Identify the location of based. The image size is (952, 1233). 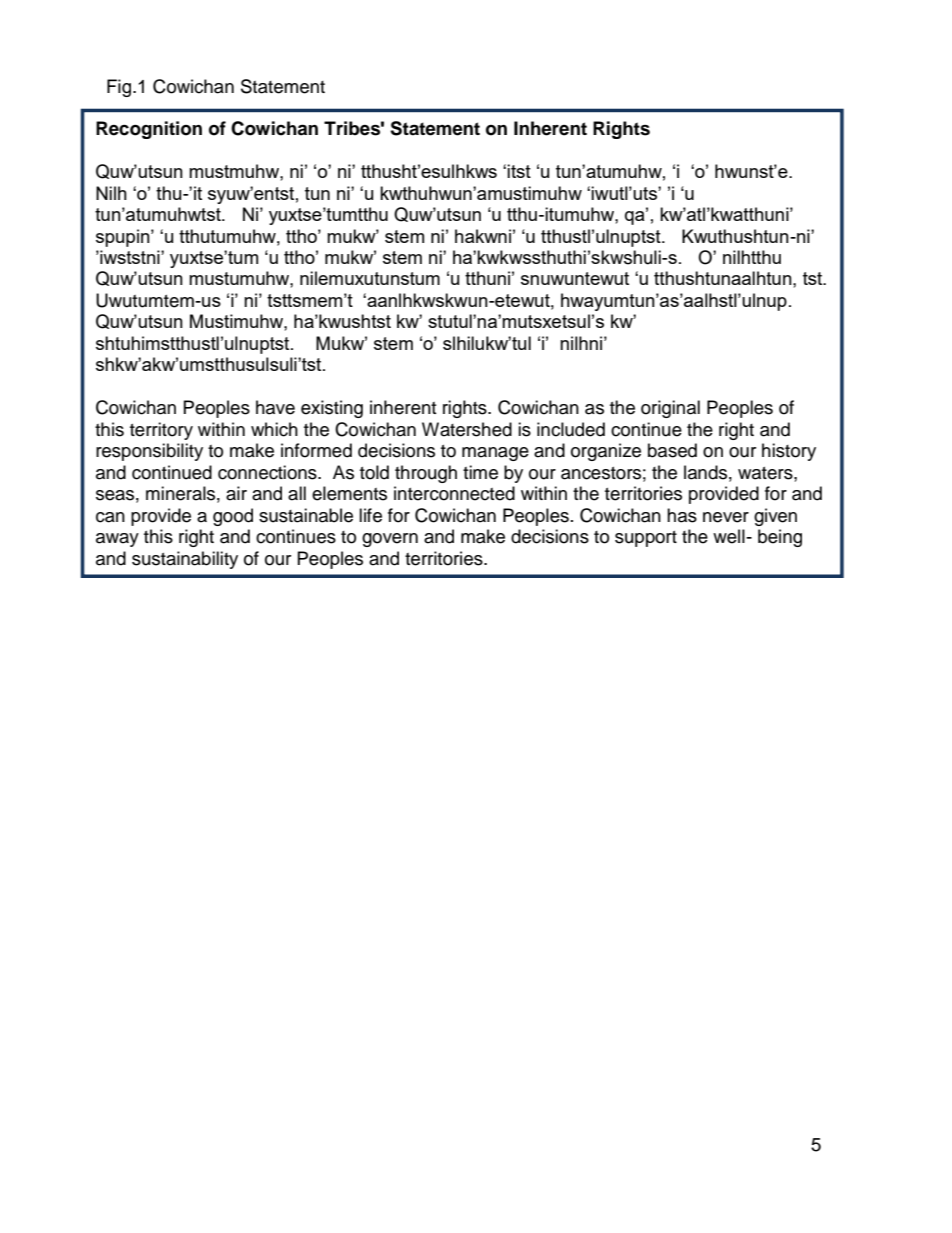
(672, 450).
